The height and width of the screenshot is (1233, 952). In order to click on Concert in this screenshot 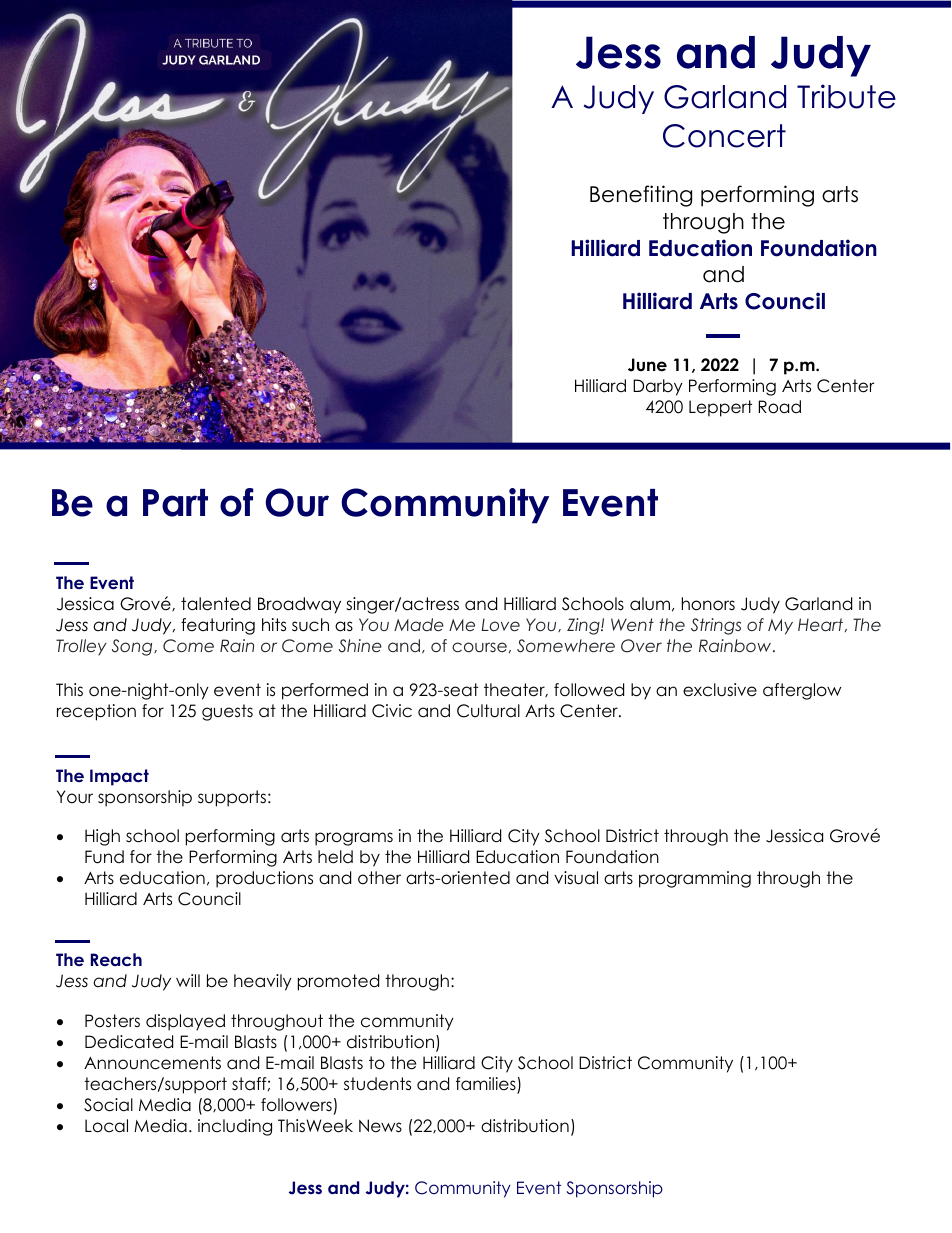, I will do `click(724, 136)`.
